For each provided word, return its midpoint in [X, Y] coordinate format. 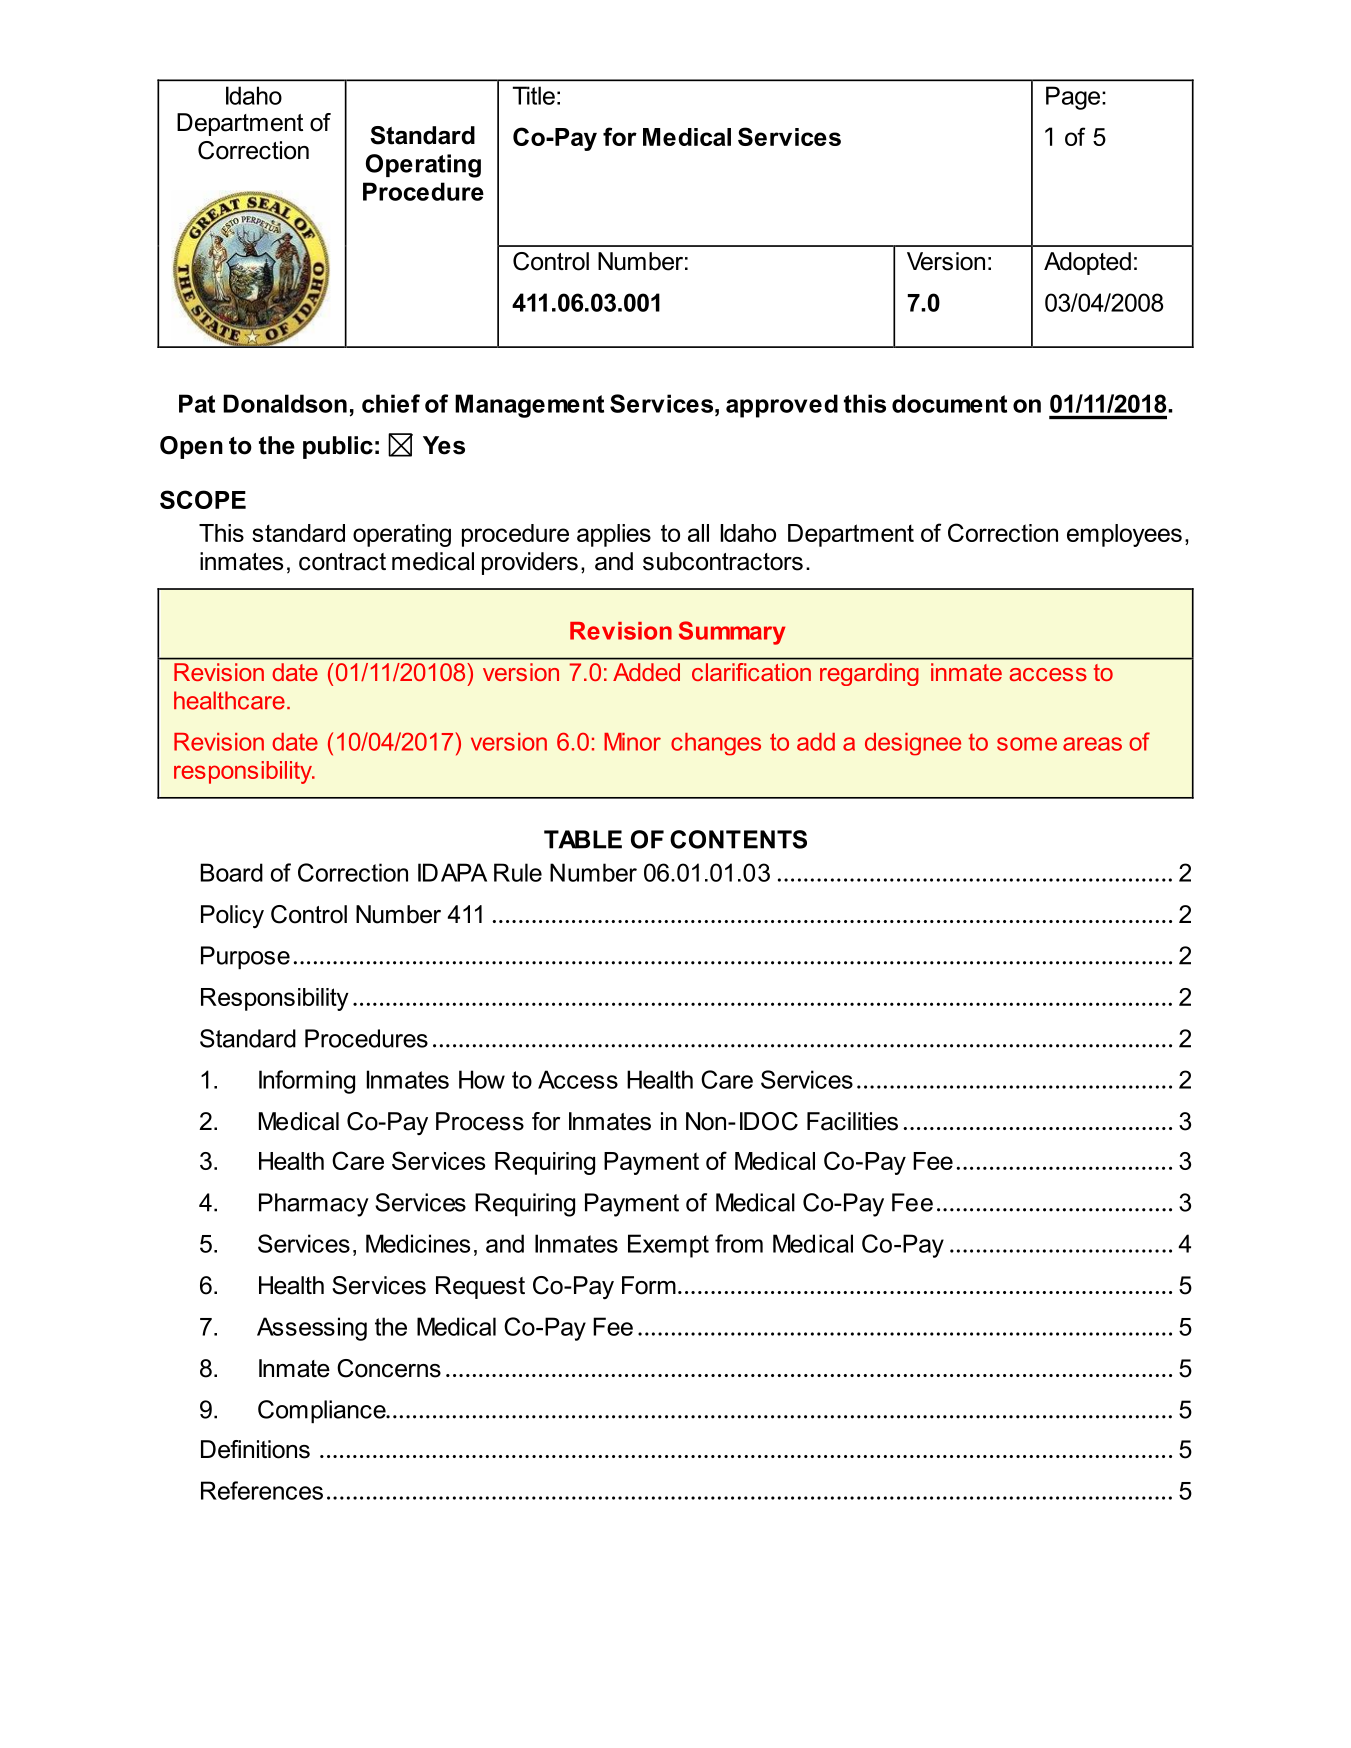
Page [1074, 98]
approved [782, 406]
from [739, 1243]
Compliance [323, 1411]
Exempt [668, 1246]
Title [534, 95]
